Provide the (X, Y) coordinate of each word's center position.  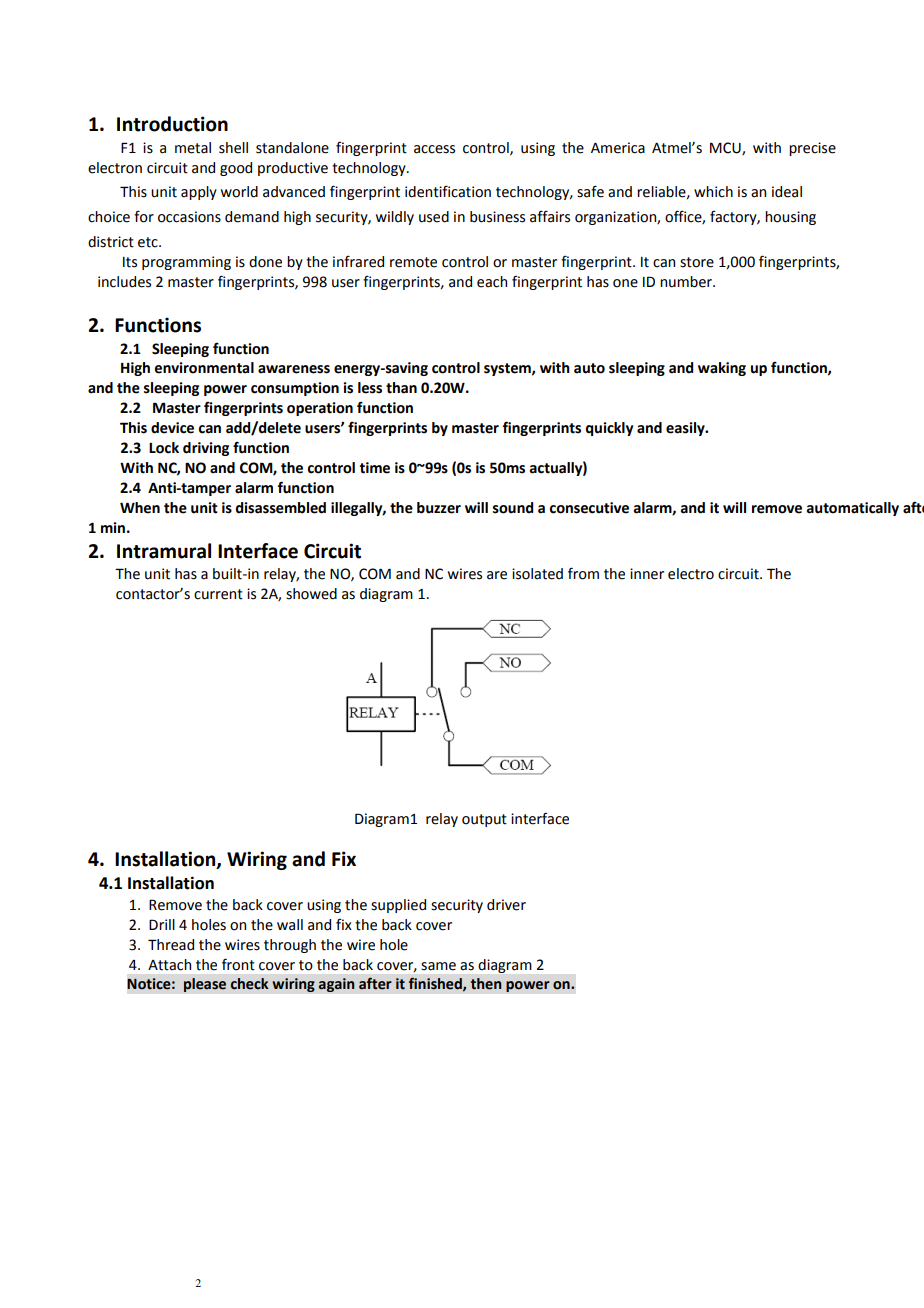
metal (193, 148)
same (438, 966)
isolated (537, 574)
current (218, 594)
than (401, 388)
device (172, 428)
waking (722, 369)
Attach (169, 965)
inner (647, 574)
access (434, 149)
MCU (726, 148)
